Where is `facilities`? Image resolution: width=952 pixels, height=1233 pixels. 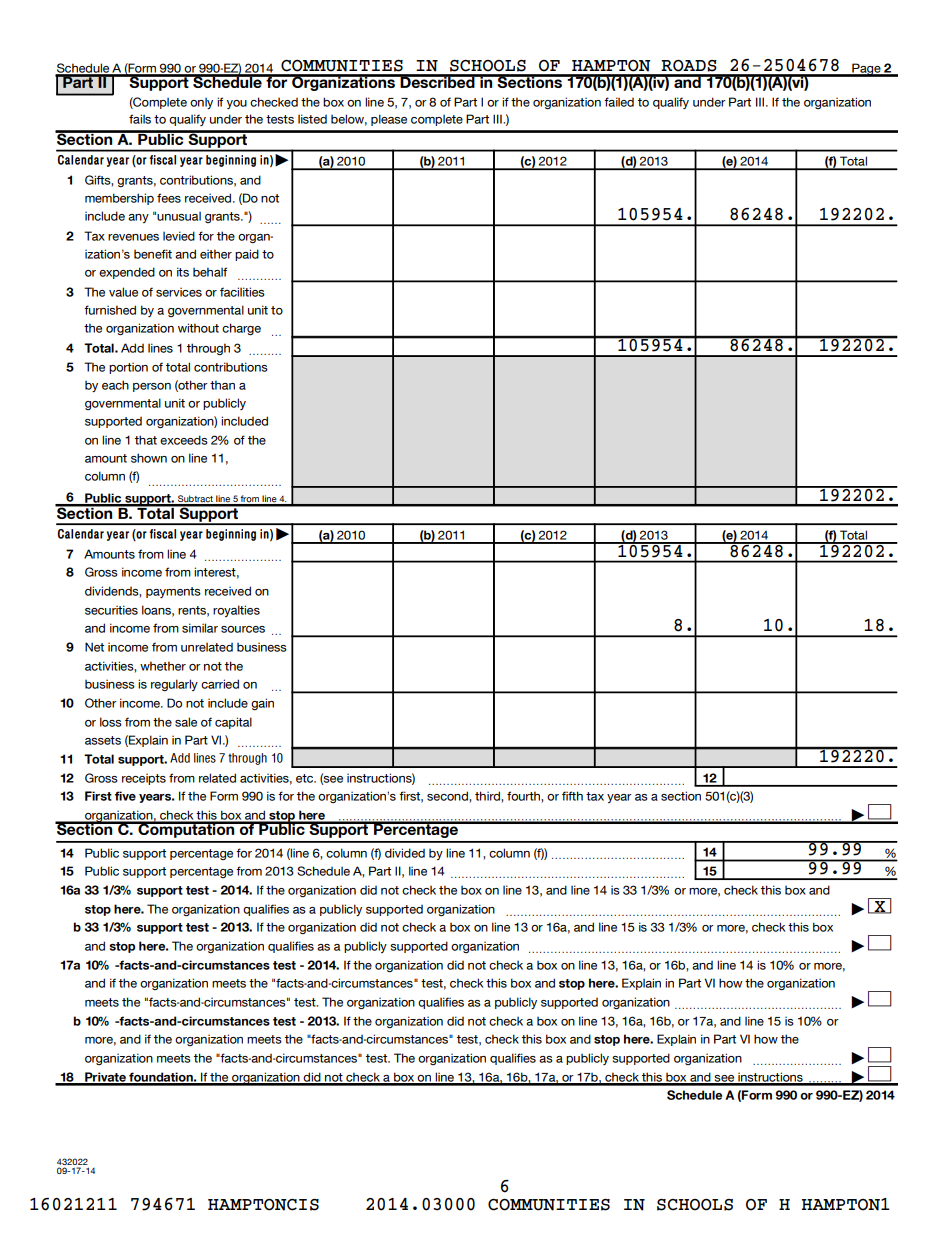
facilities is located at coordinates (242, 292).
